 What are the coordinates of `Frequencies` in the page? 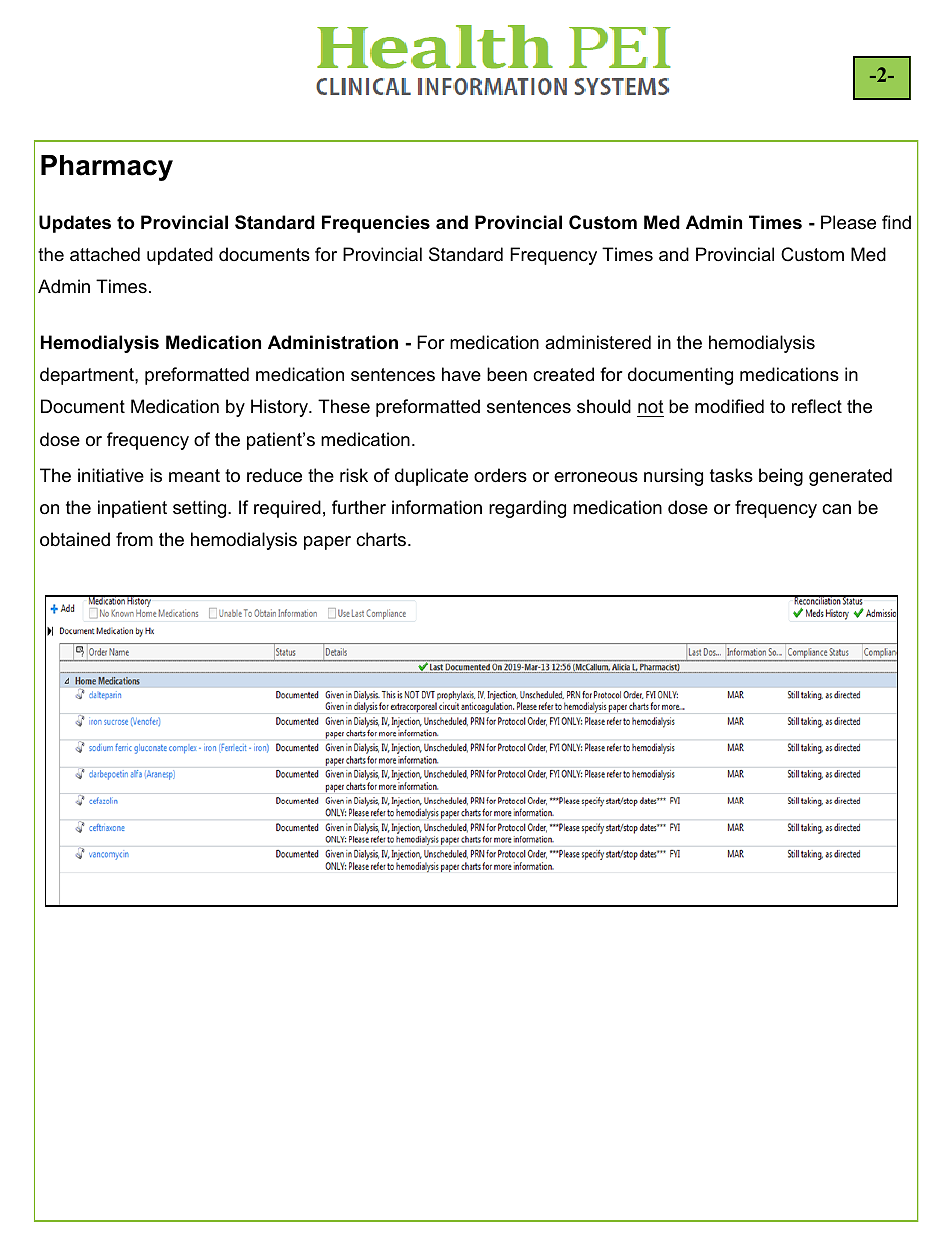 It's located at (376, 224).
